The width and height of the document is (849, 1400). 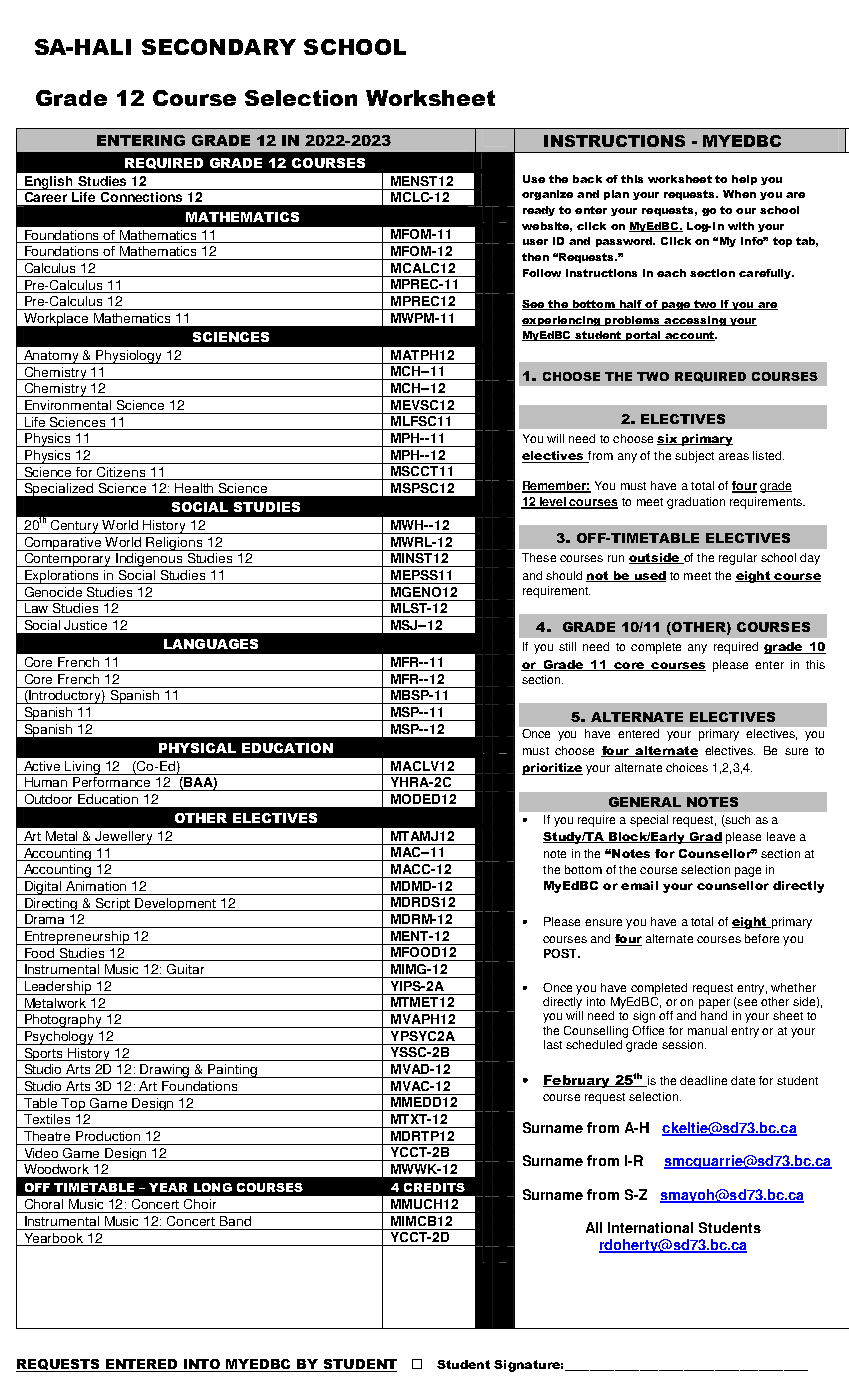 What do you see at coordinates (567, 646) in the document?
I see `still` at bounding box center [567, 646].
